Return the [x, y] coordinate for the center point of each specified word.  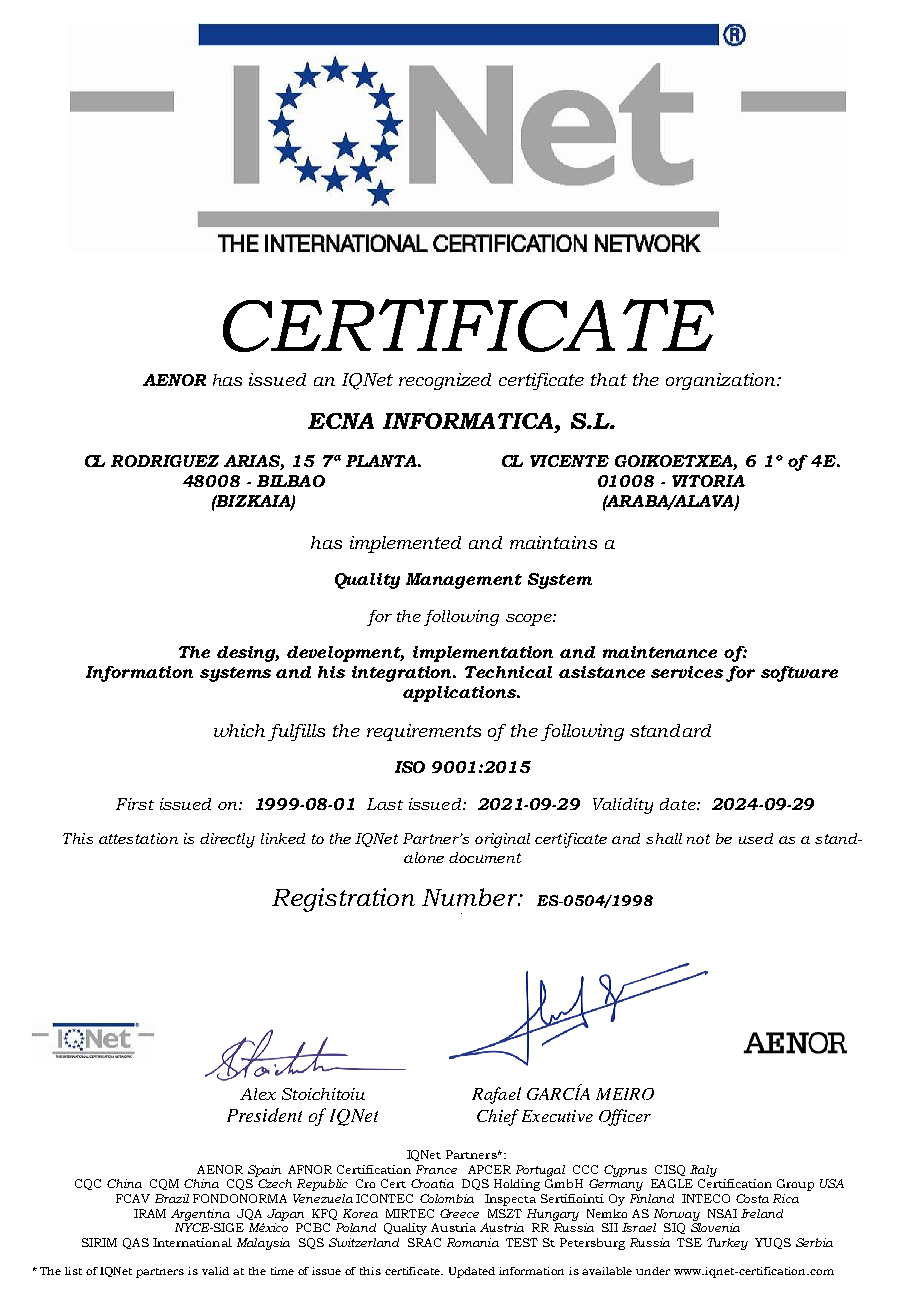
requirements [424, 732]
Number [471, 897]
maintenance [660, 652]
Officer [625, 1117]
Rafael [496, 1095]
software [799, 674]
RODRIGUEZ [165, 461]
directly [227, 840]
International [192, 1242]
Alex [258, 1094]
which [239, 730]
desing [248, 654]
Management [464, 581]
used [756, 838]
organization [722, 381]
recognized [445, 381]
